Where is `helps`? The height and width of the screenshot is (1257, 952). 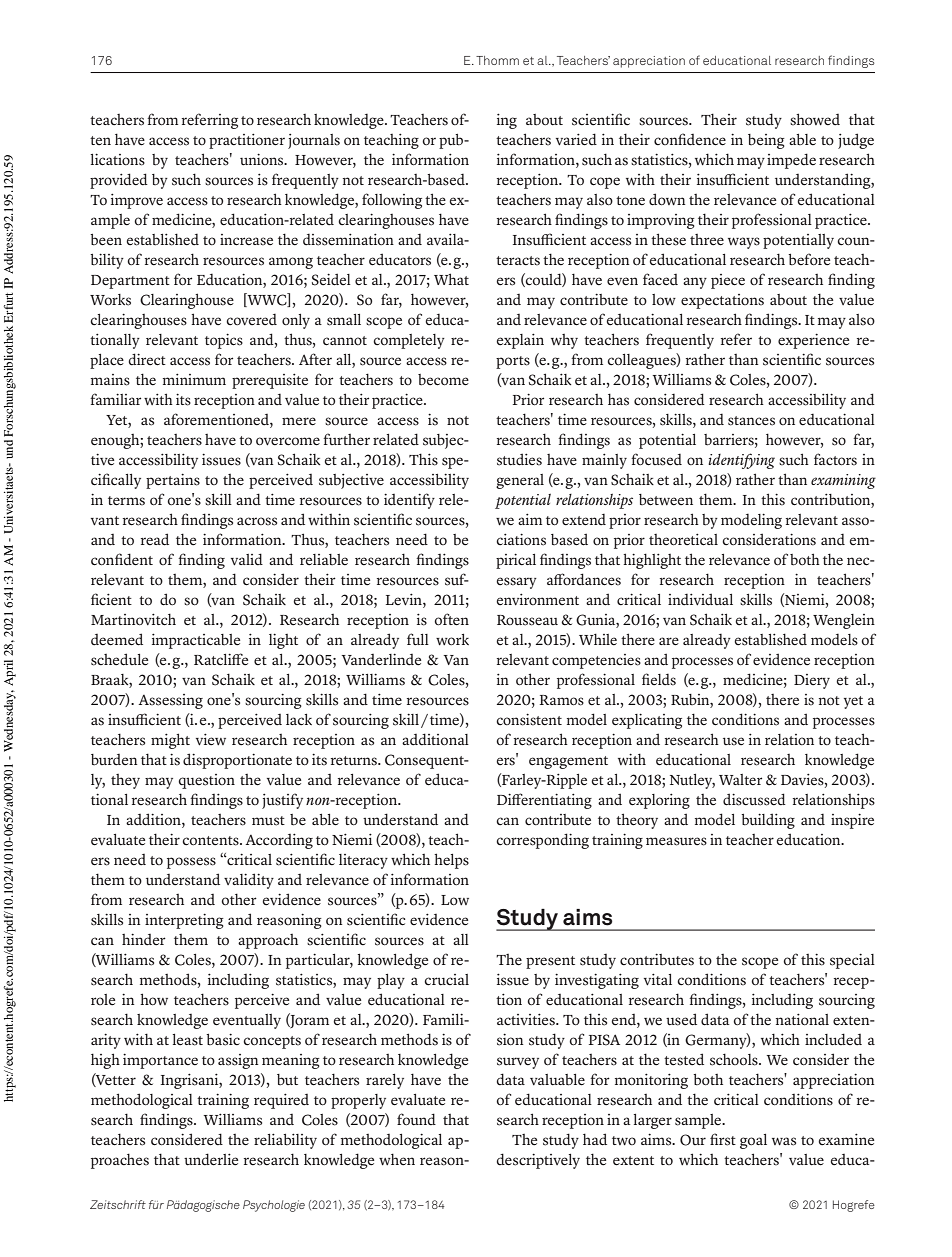
helps is located at coordinates (451, 861).
